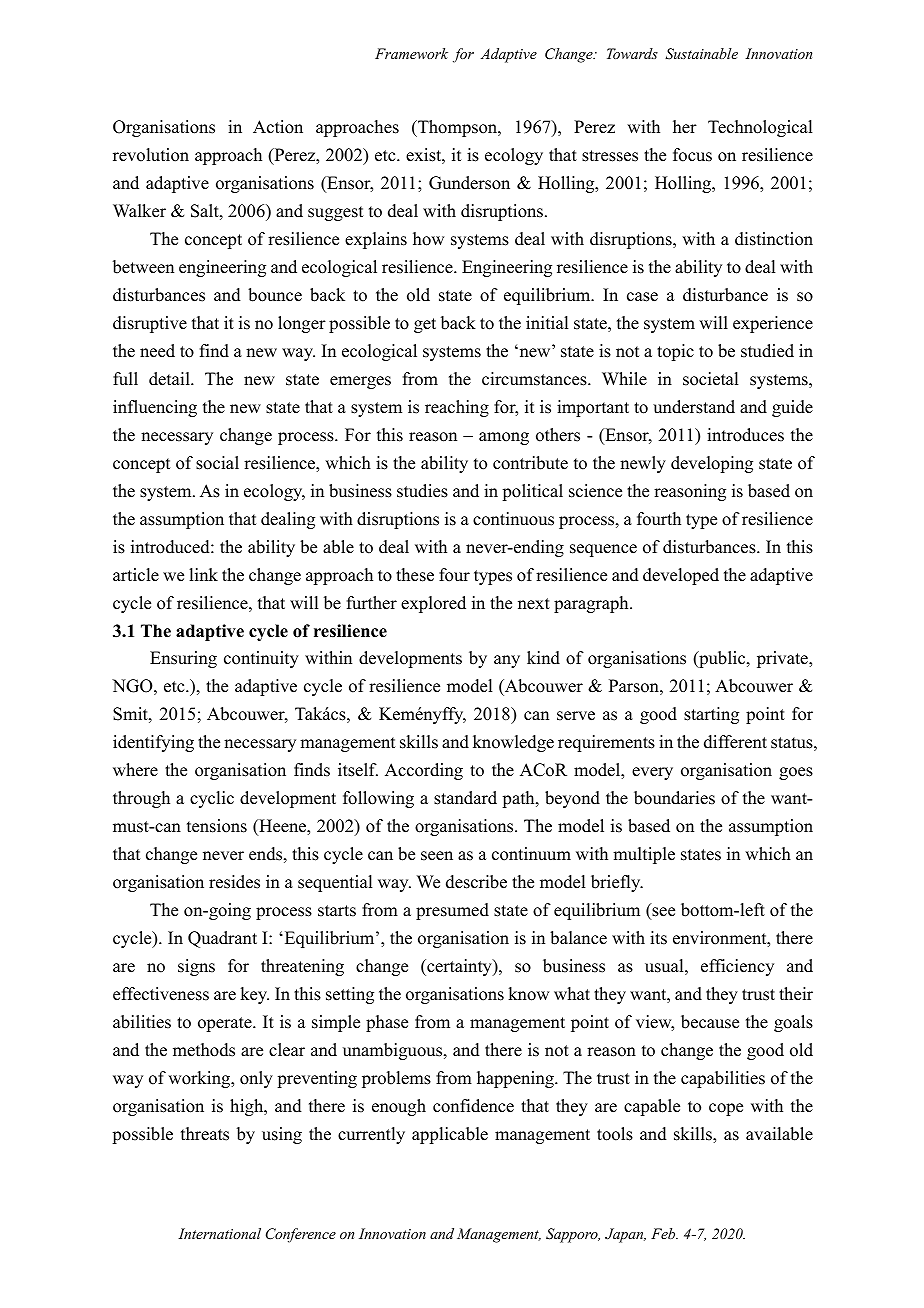 This screenshot has height=1308, width=924. I want to click on Framework, so click(411, 53).
